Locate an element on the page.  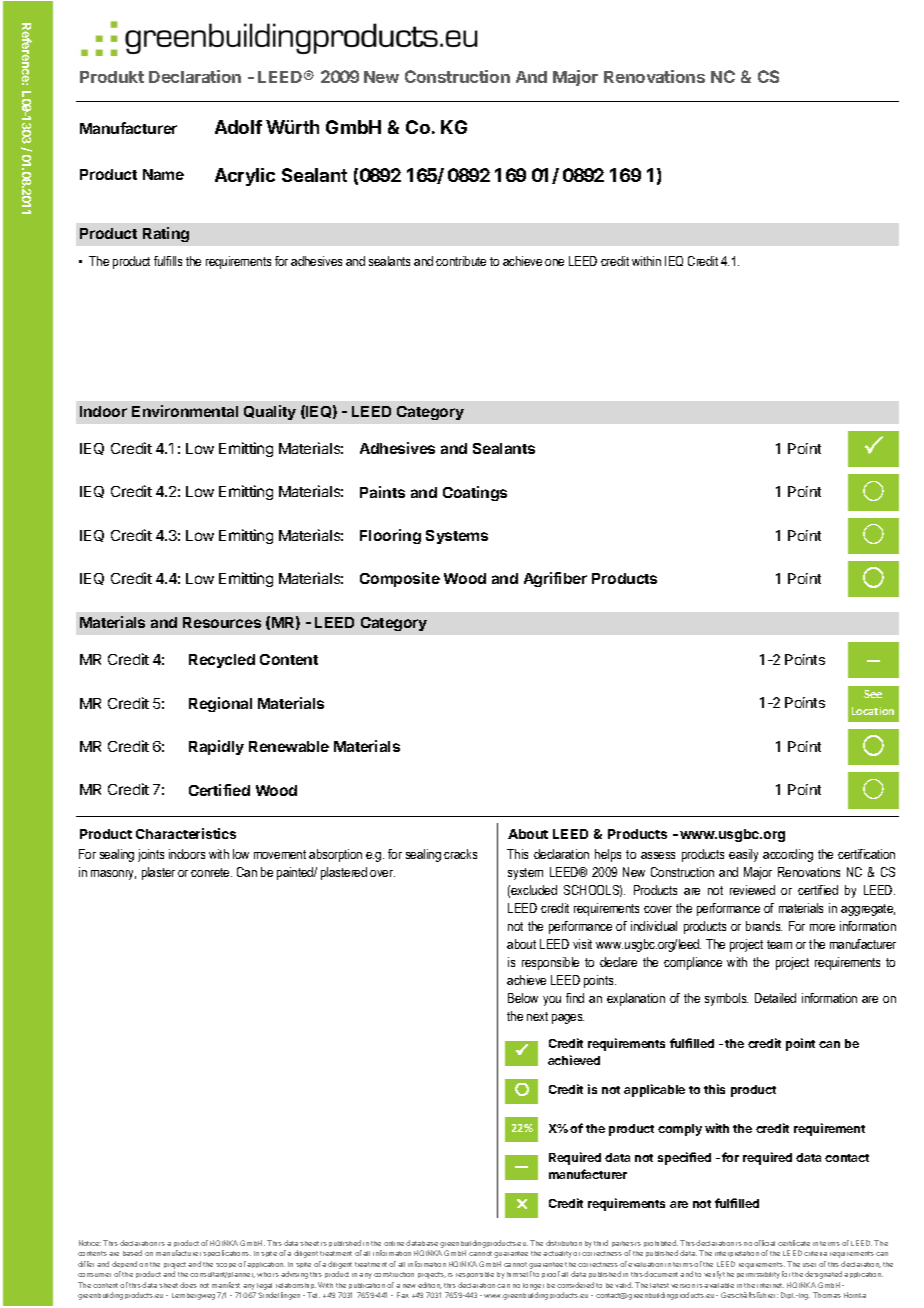
Detailed is located at coordinates (775, 998).
